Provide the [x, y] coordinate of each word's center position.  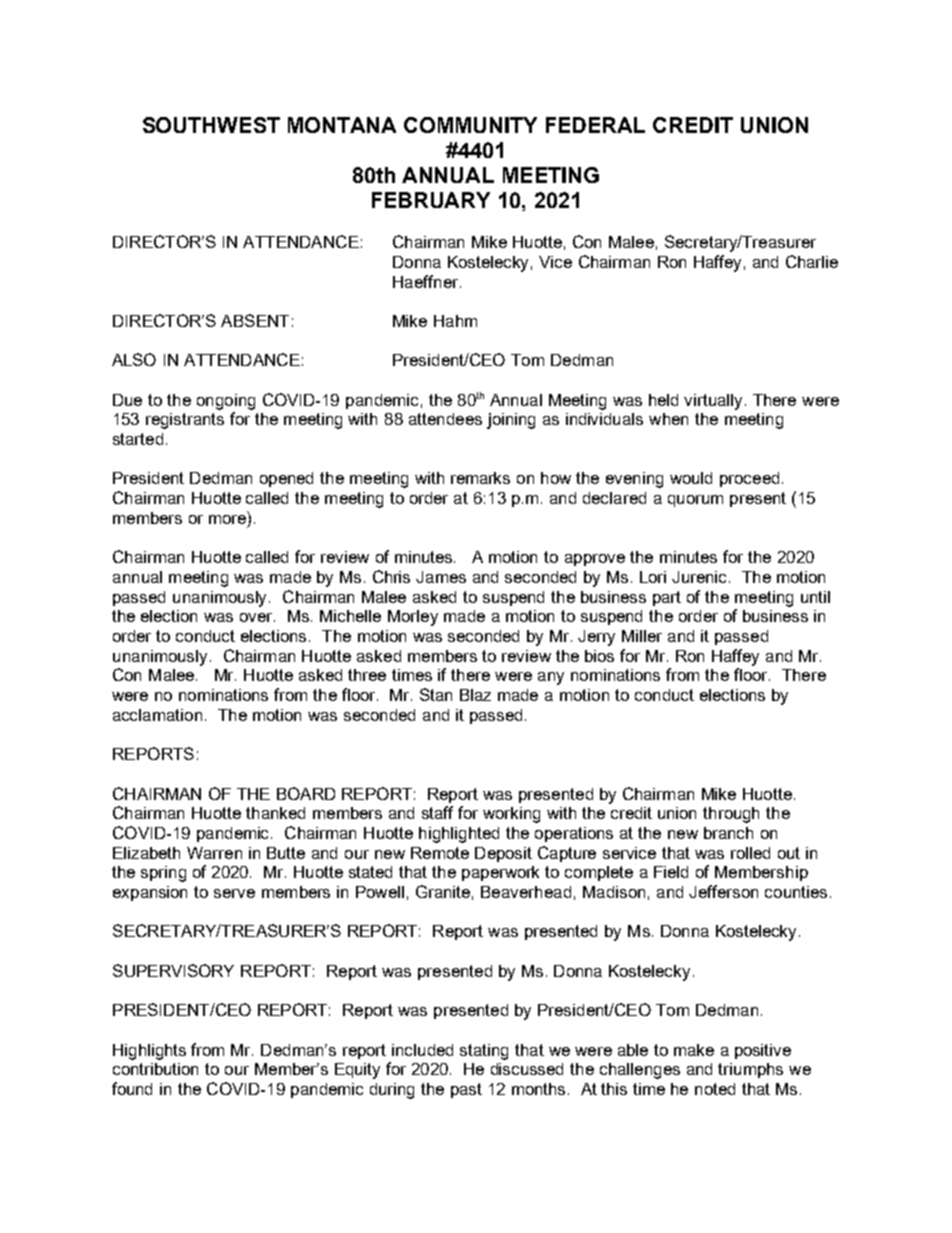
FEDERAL [595, 125]
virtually [713, 402]
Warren [214, 853]
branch [728, 833]
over [257, 617]
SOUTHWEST [211, 125]
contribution [155, 1069]
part [667, 598]
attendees [445, 419]
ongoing [226, 402]
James [441, 577]
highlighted [459, 835]
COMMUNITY [470, 125]
